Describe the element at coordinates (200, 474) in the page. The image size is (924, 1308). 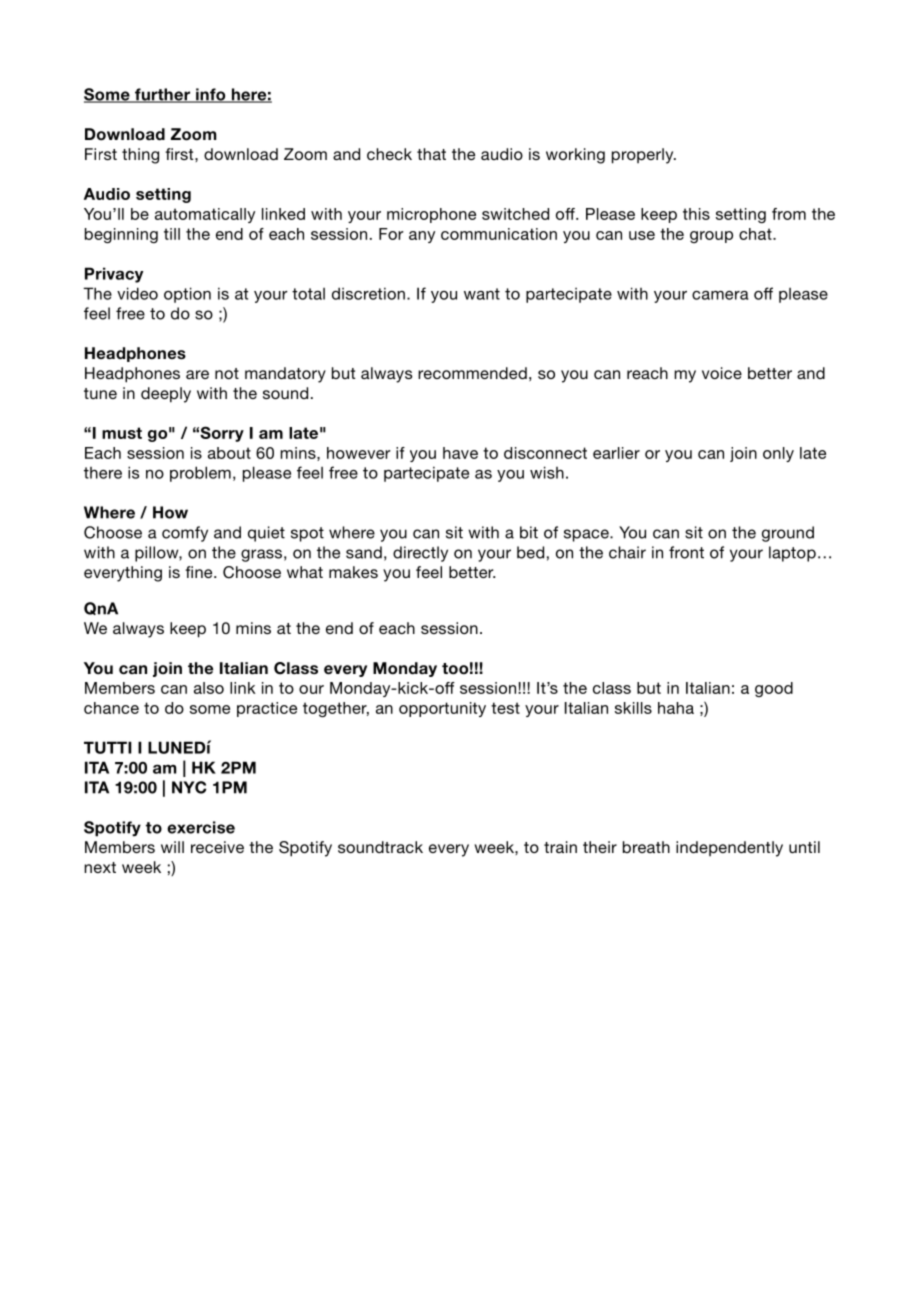
I see `problem` at that location.
